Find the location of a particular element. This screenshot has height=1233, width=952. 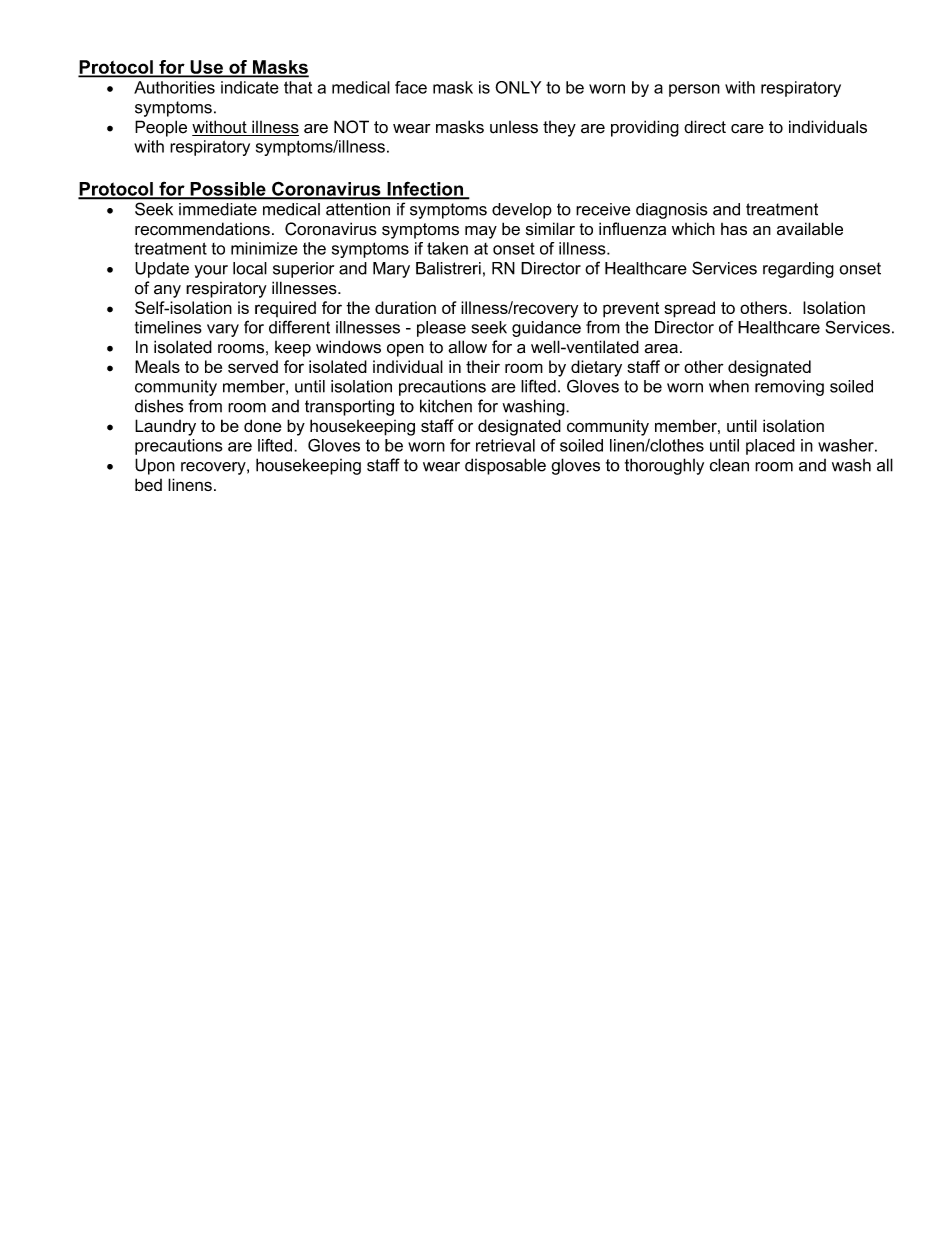

served is located at coordinates (253, 366).
